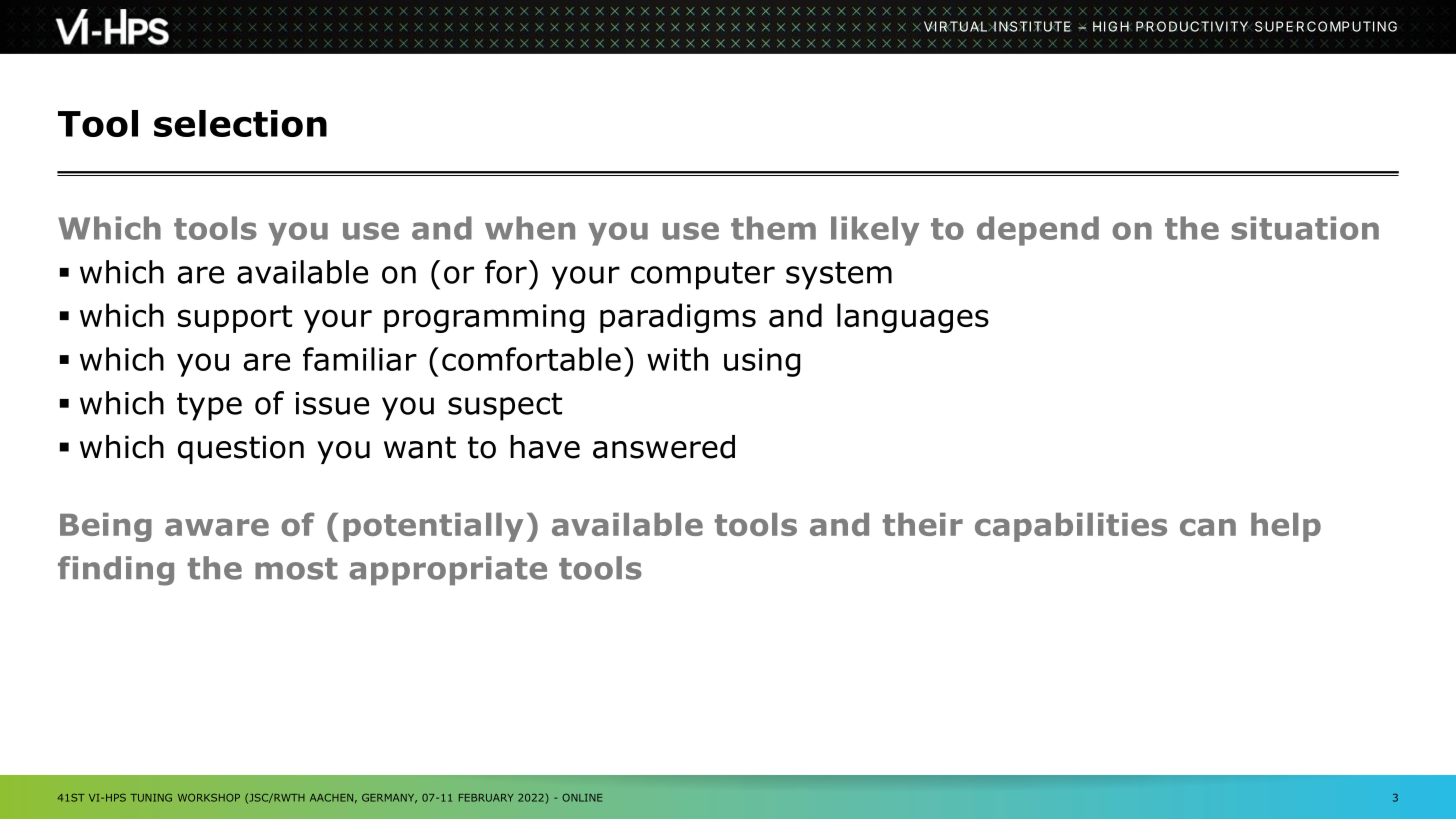 Image resolution: width=1456 pixels, height=819 pixels. What do you see at coordinates (209, 407) in the image?
I see `type` at bounding box center [209, 407].
